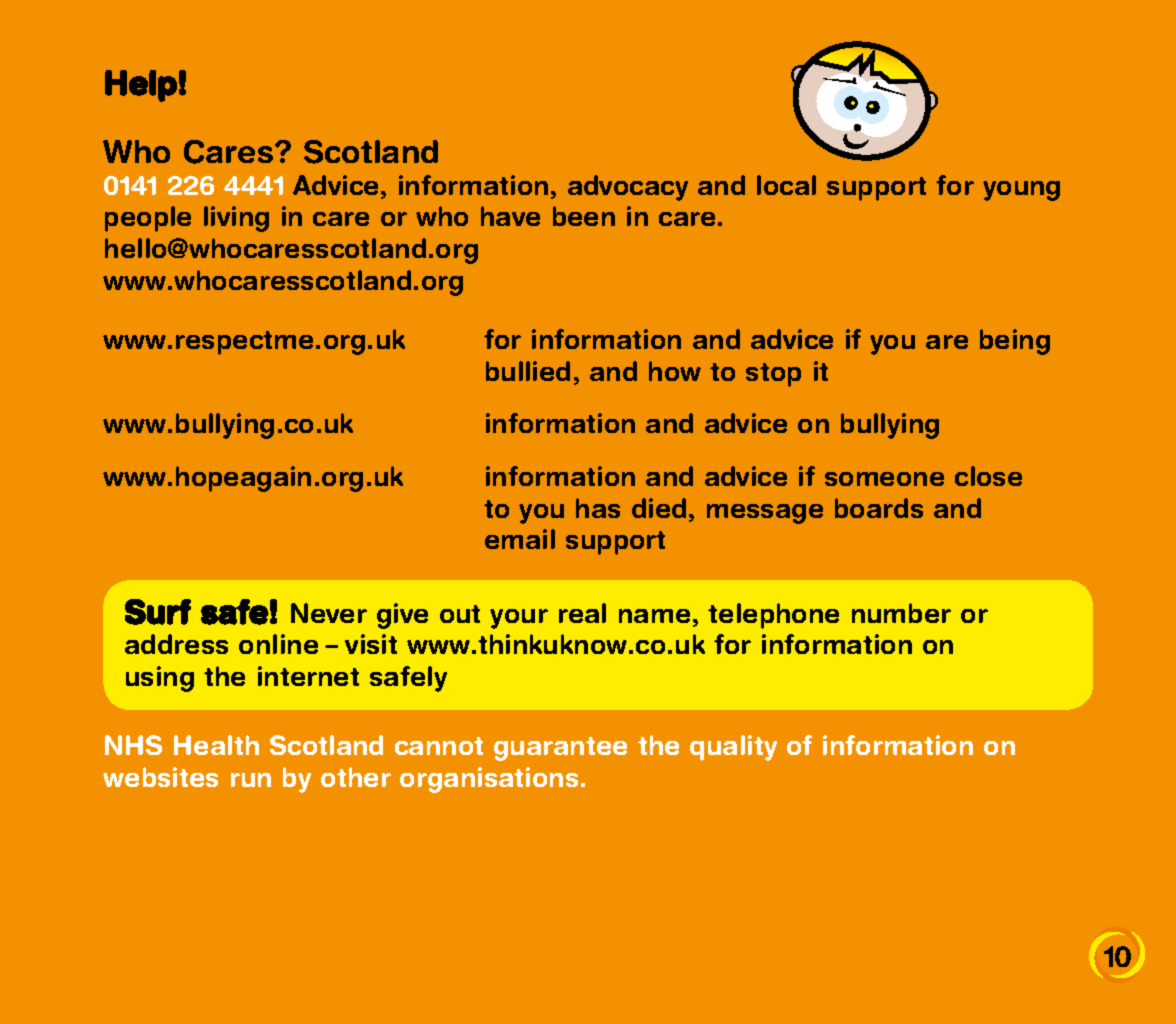 This image has height=1024, width=1176. Describe the element at coordinates (520, 539) in the image. I see `email` at that location.
